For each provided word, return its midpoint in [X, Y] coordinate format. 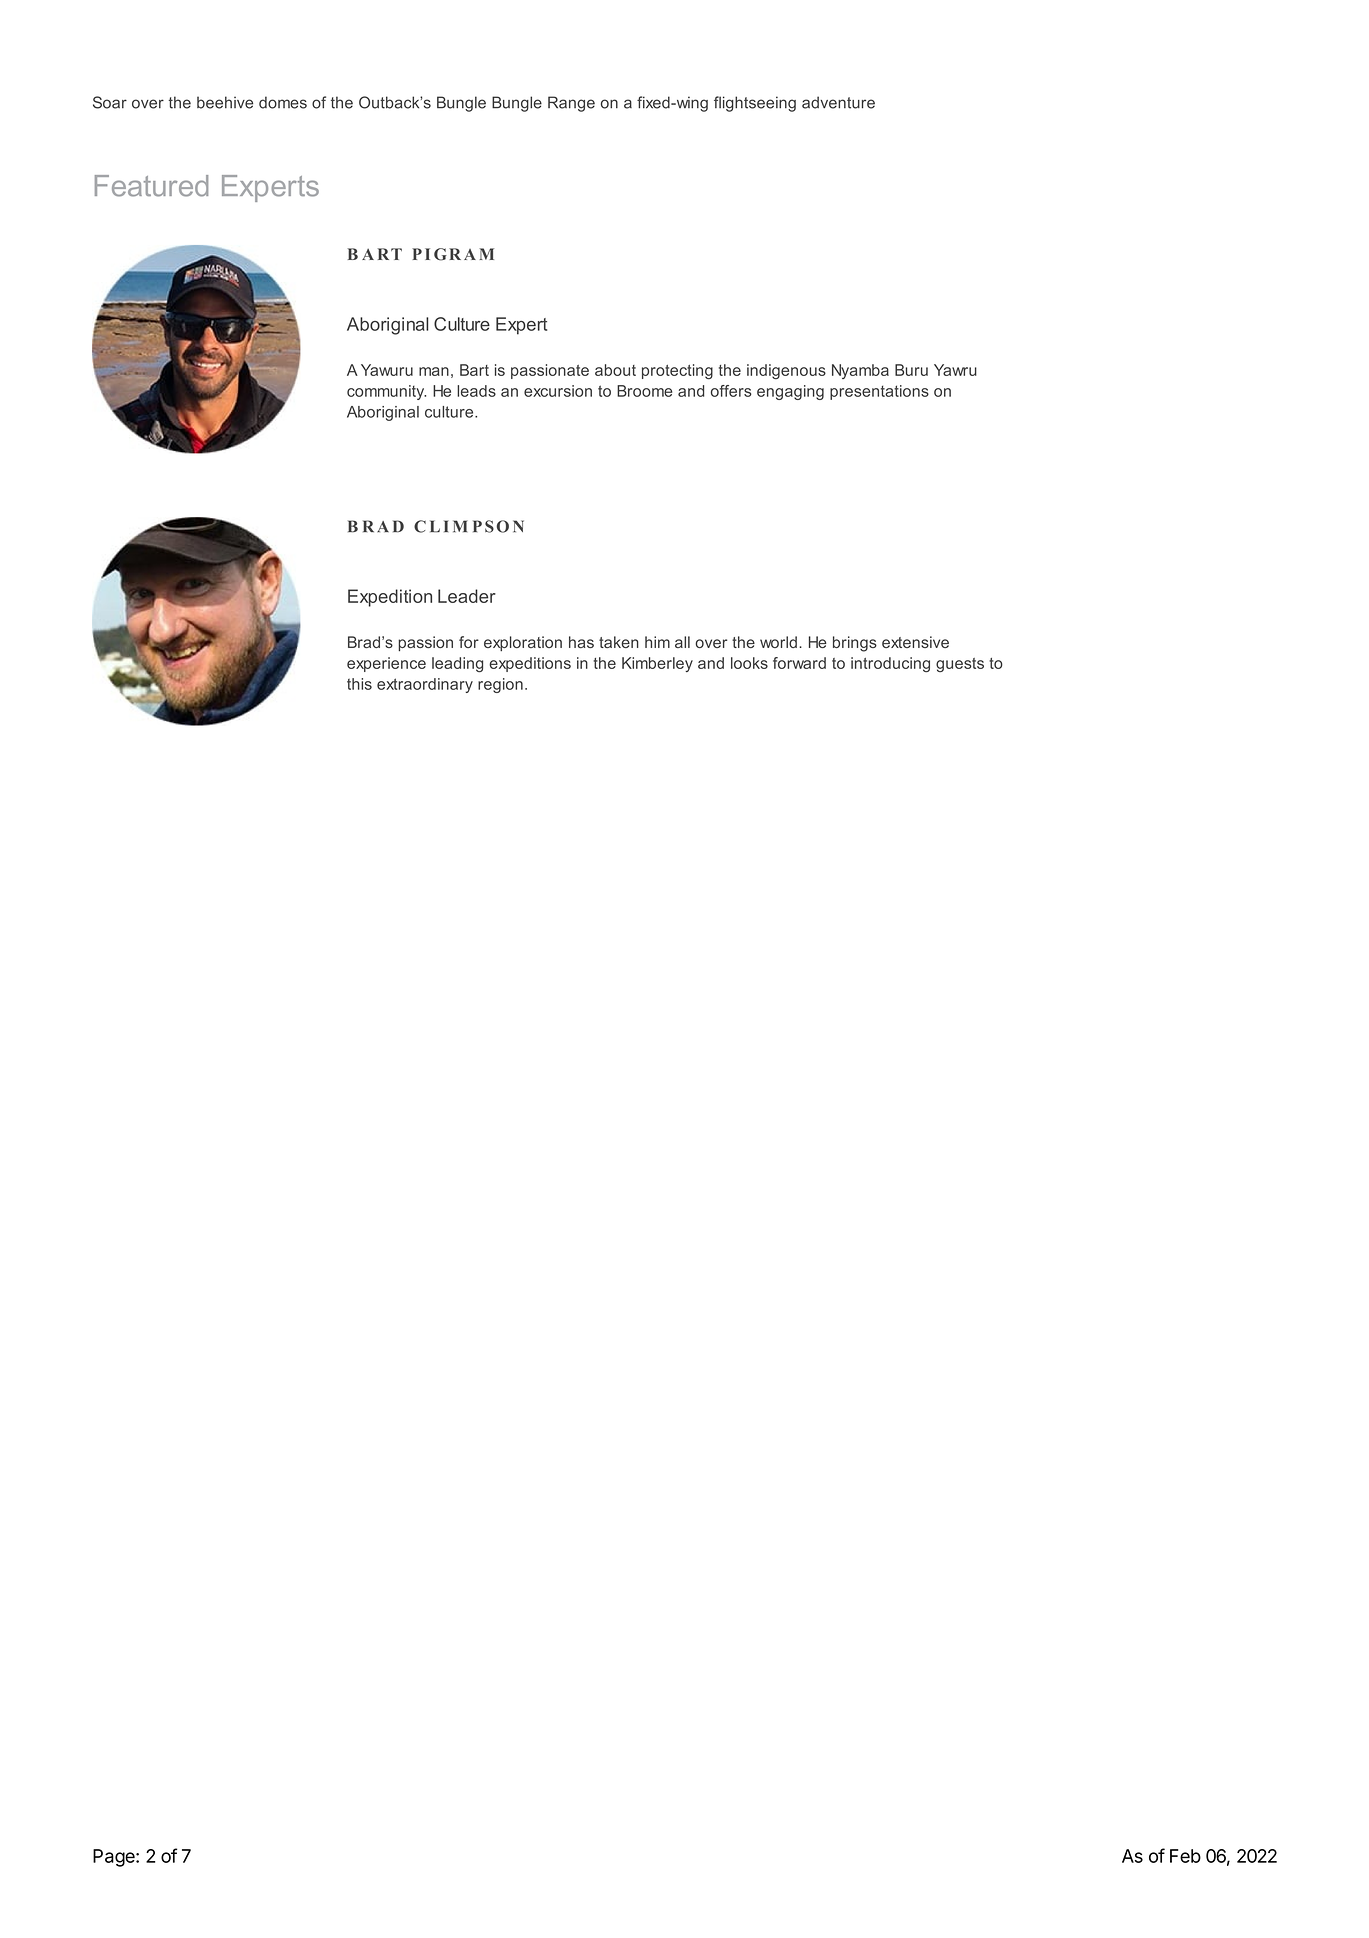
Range [571, 104]
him [657, 642]
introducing [890, 664]
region [500, 685]
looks [749, 663]
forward [799, 663]
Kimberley [657, 664]
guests [960, 665]
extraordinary [425, 685]
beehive [225, 102]
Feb [1185, 1856]
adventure [838, 102]
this [359, 684]
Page [115, 1858]
